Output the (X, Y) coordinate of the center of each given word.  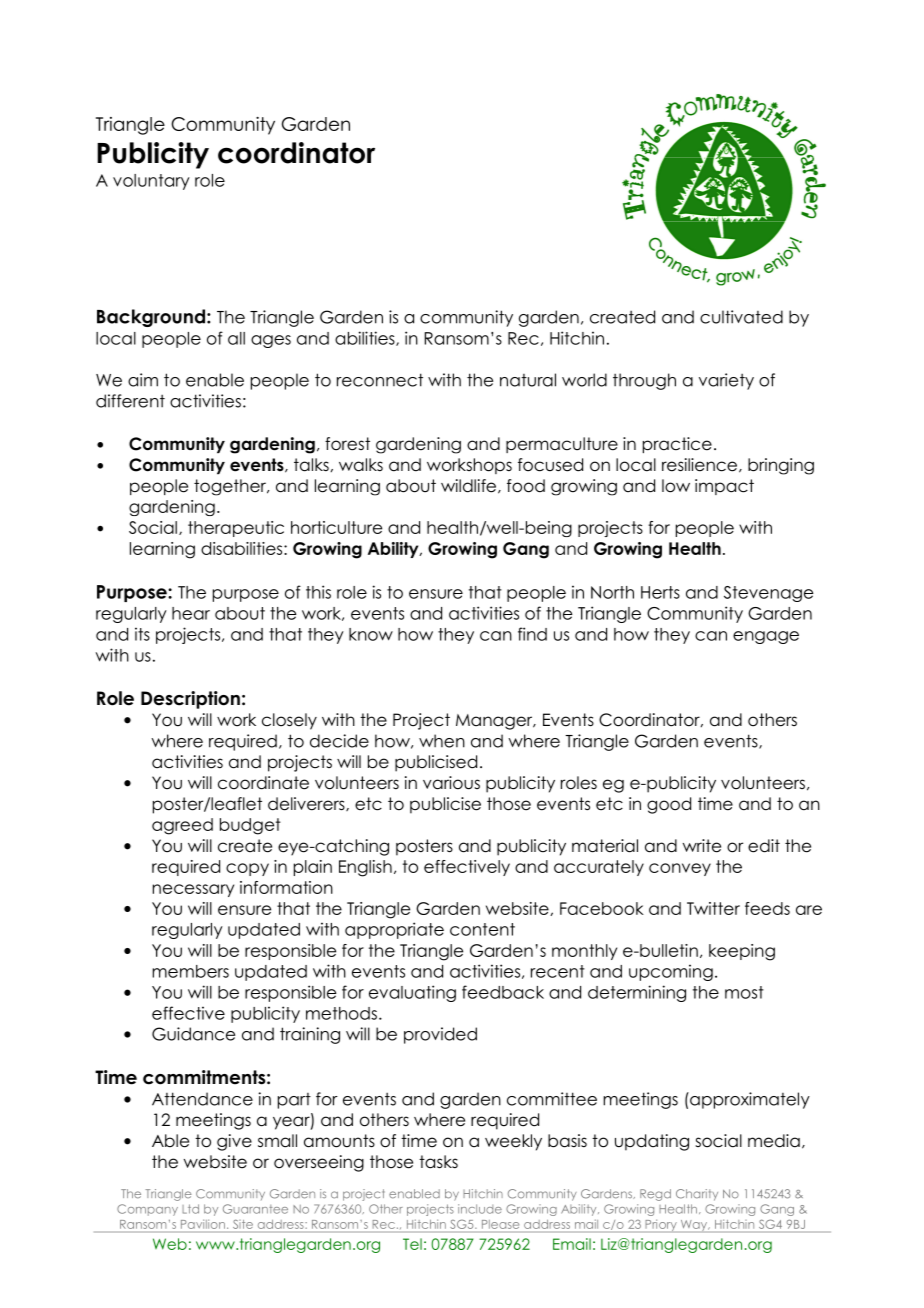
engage (766, 637)
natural (528, 380)
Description (190, 700)
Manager (495, 722)
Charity (697, 1195)
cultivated (741, 317)
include (480, 1209)
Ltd (190, 1209)
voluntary (151, 182)
